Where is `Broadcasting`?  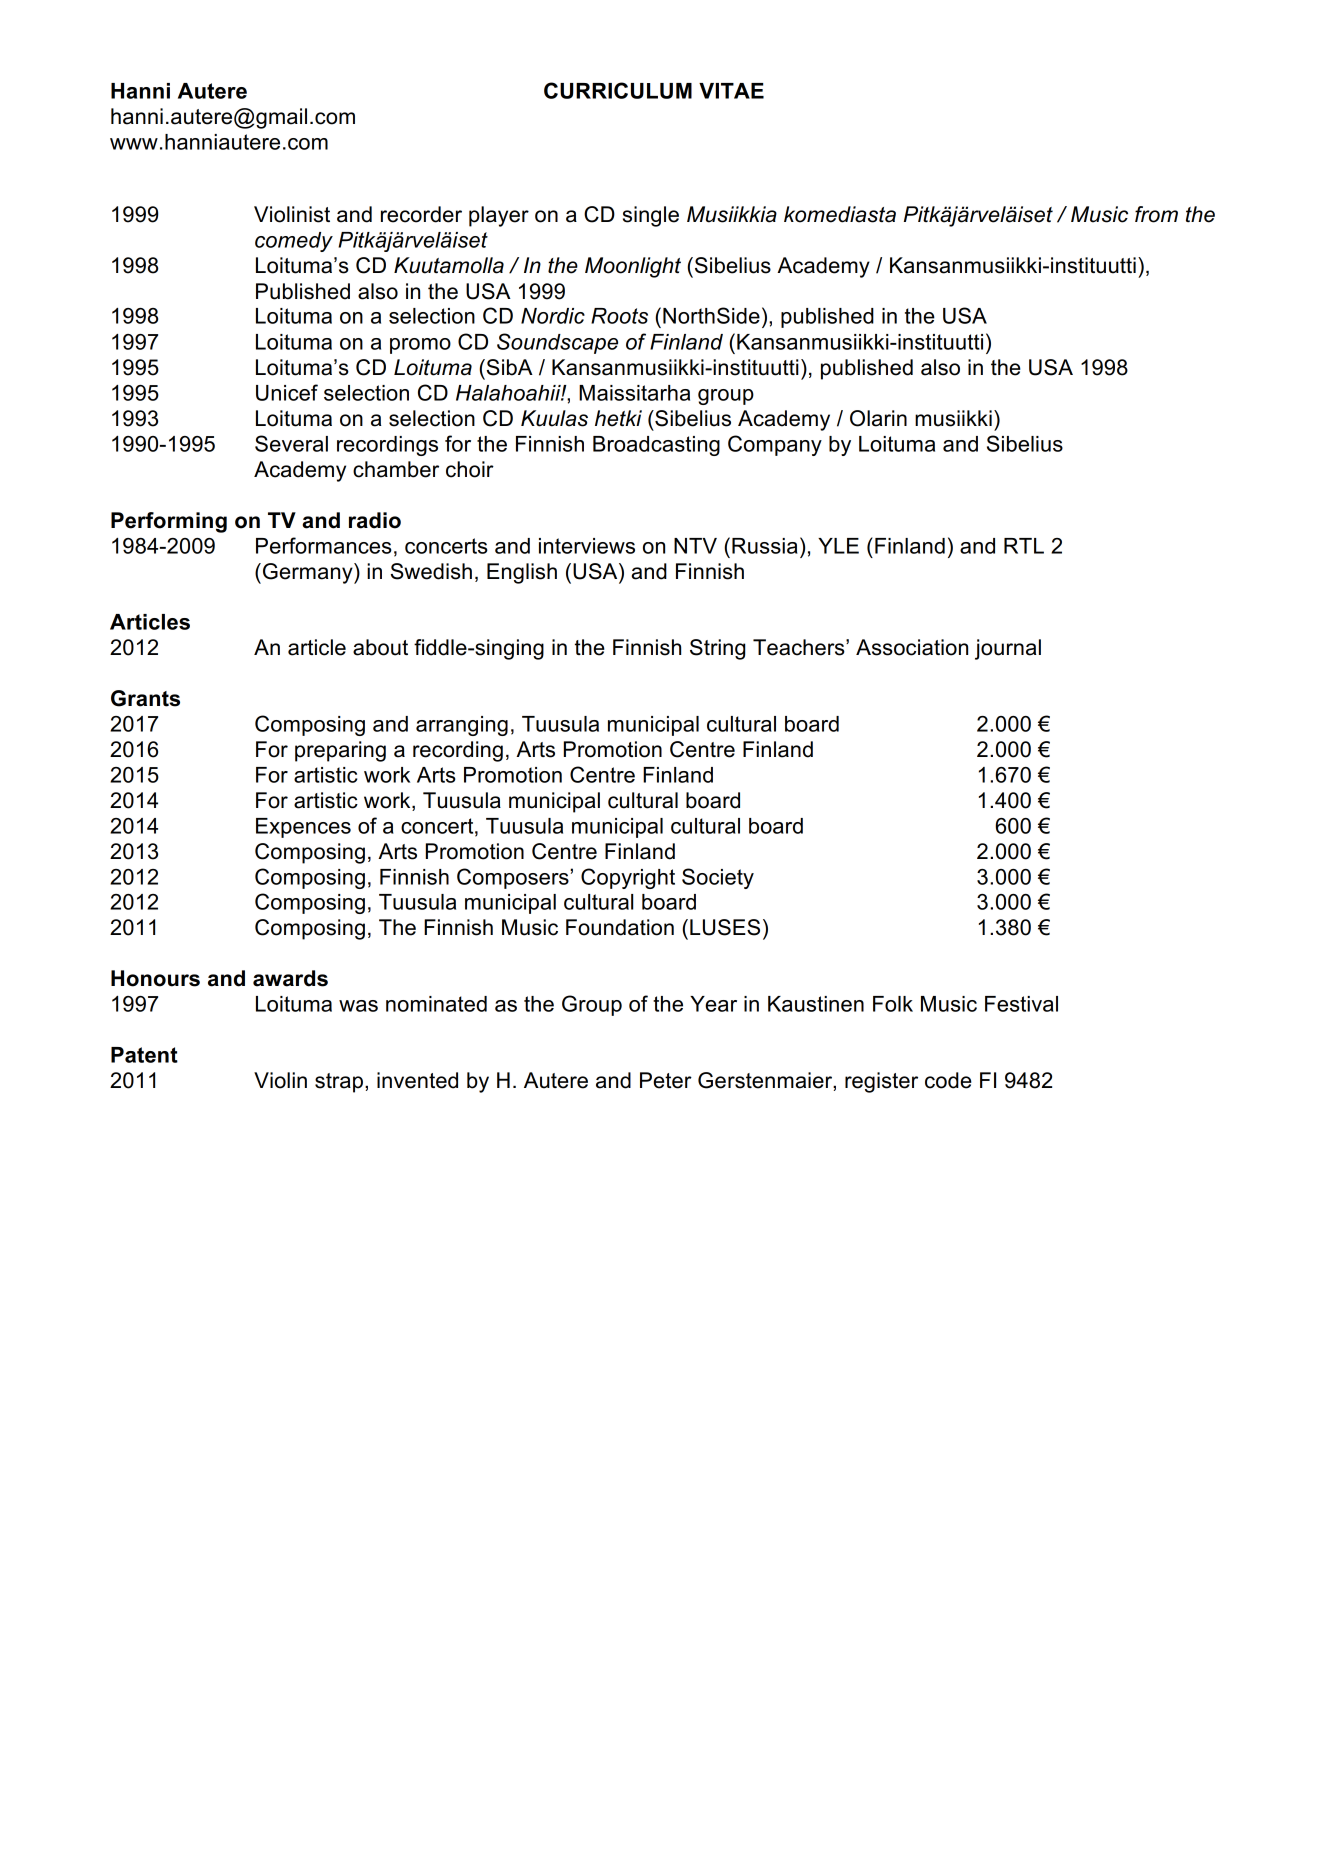 Broadcasting is located at coordinates (656, 446).
